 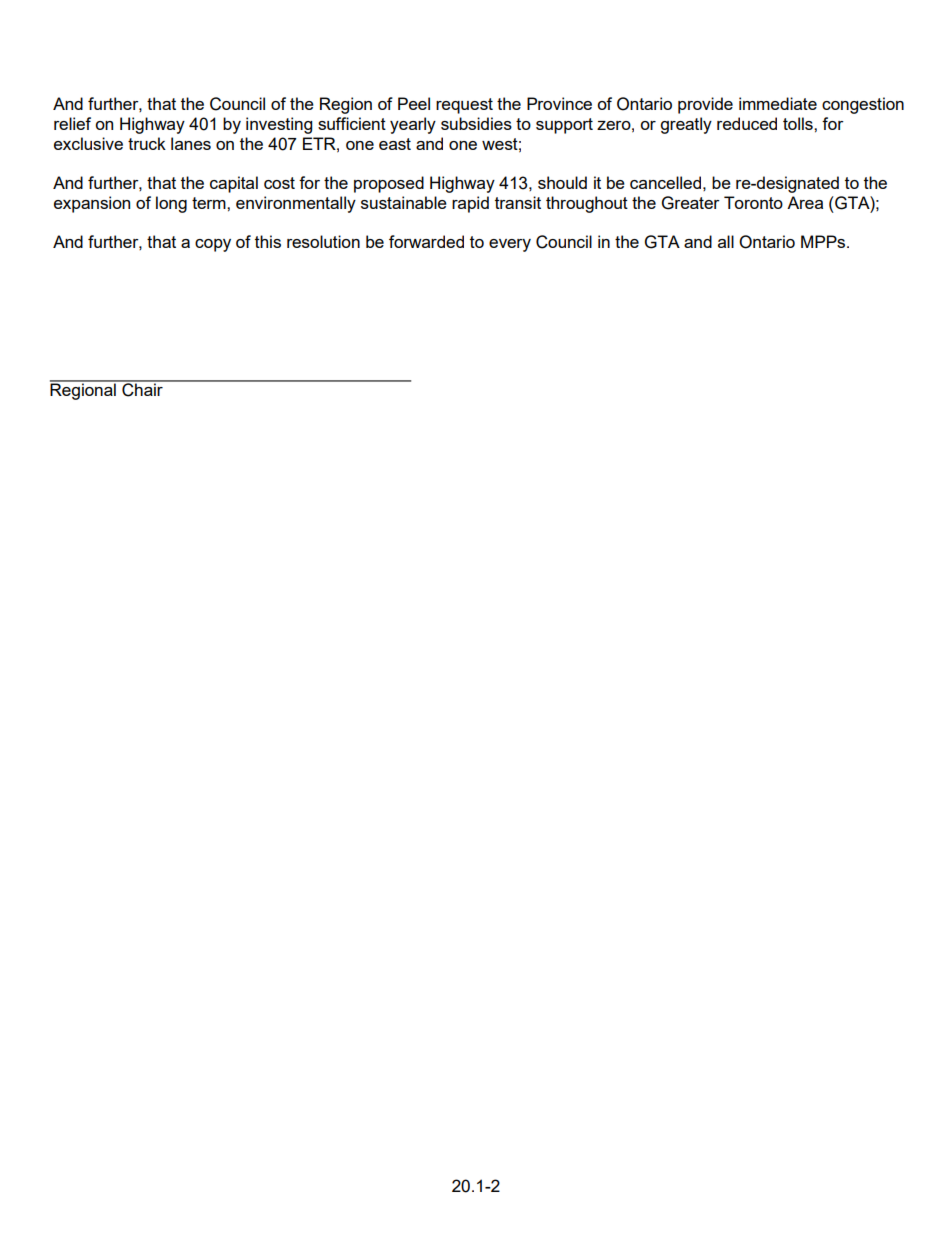 I want to click on forwarded, so click(x=426, y=241).
